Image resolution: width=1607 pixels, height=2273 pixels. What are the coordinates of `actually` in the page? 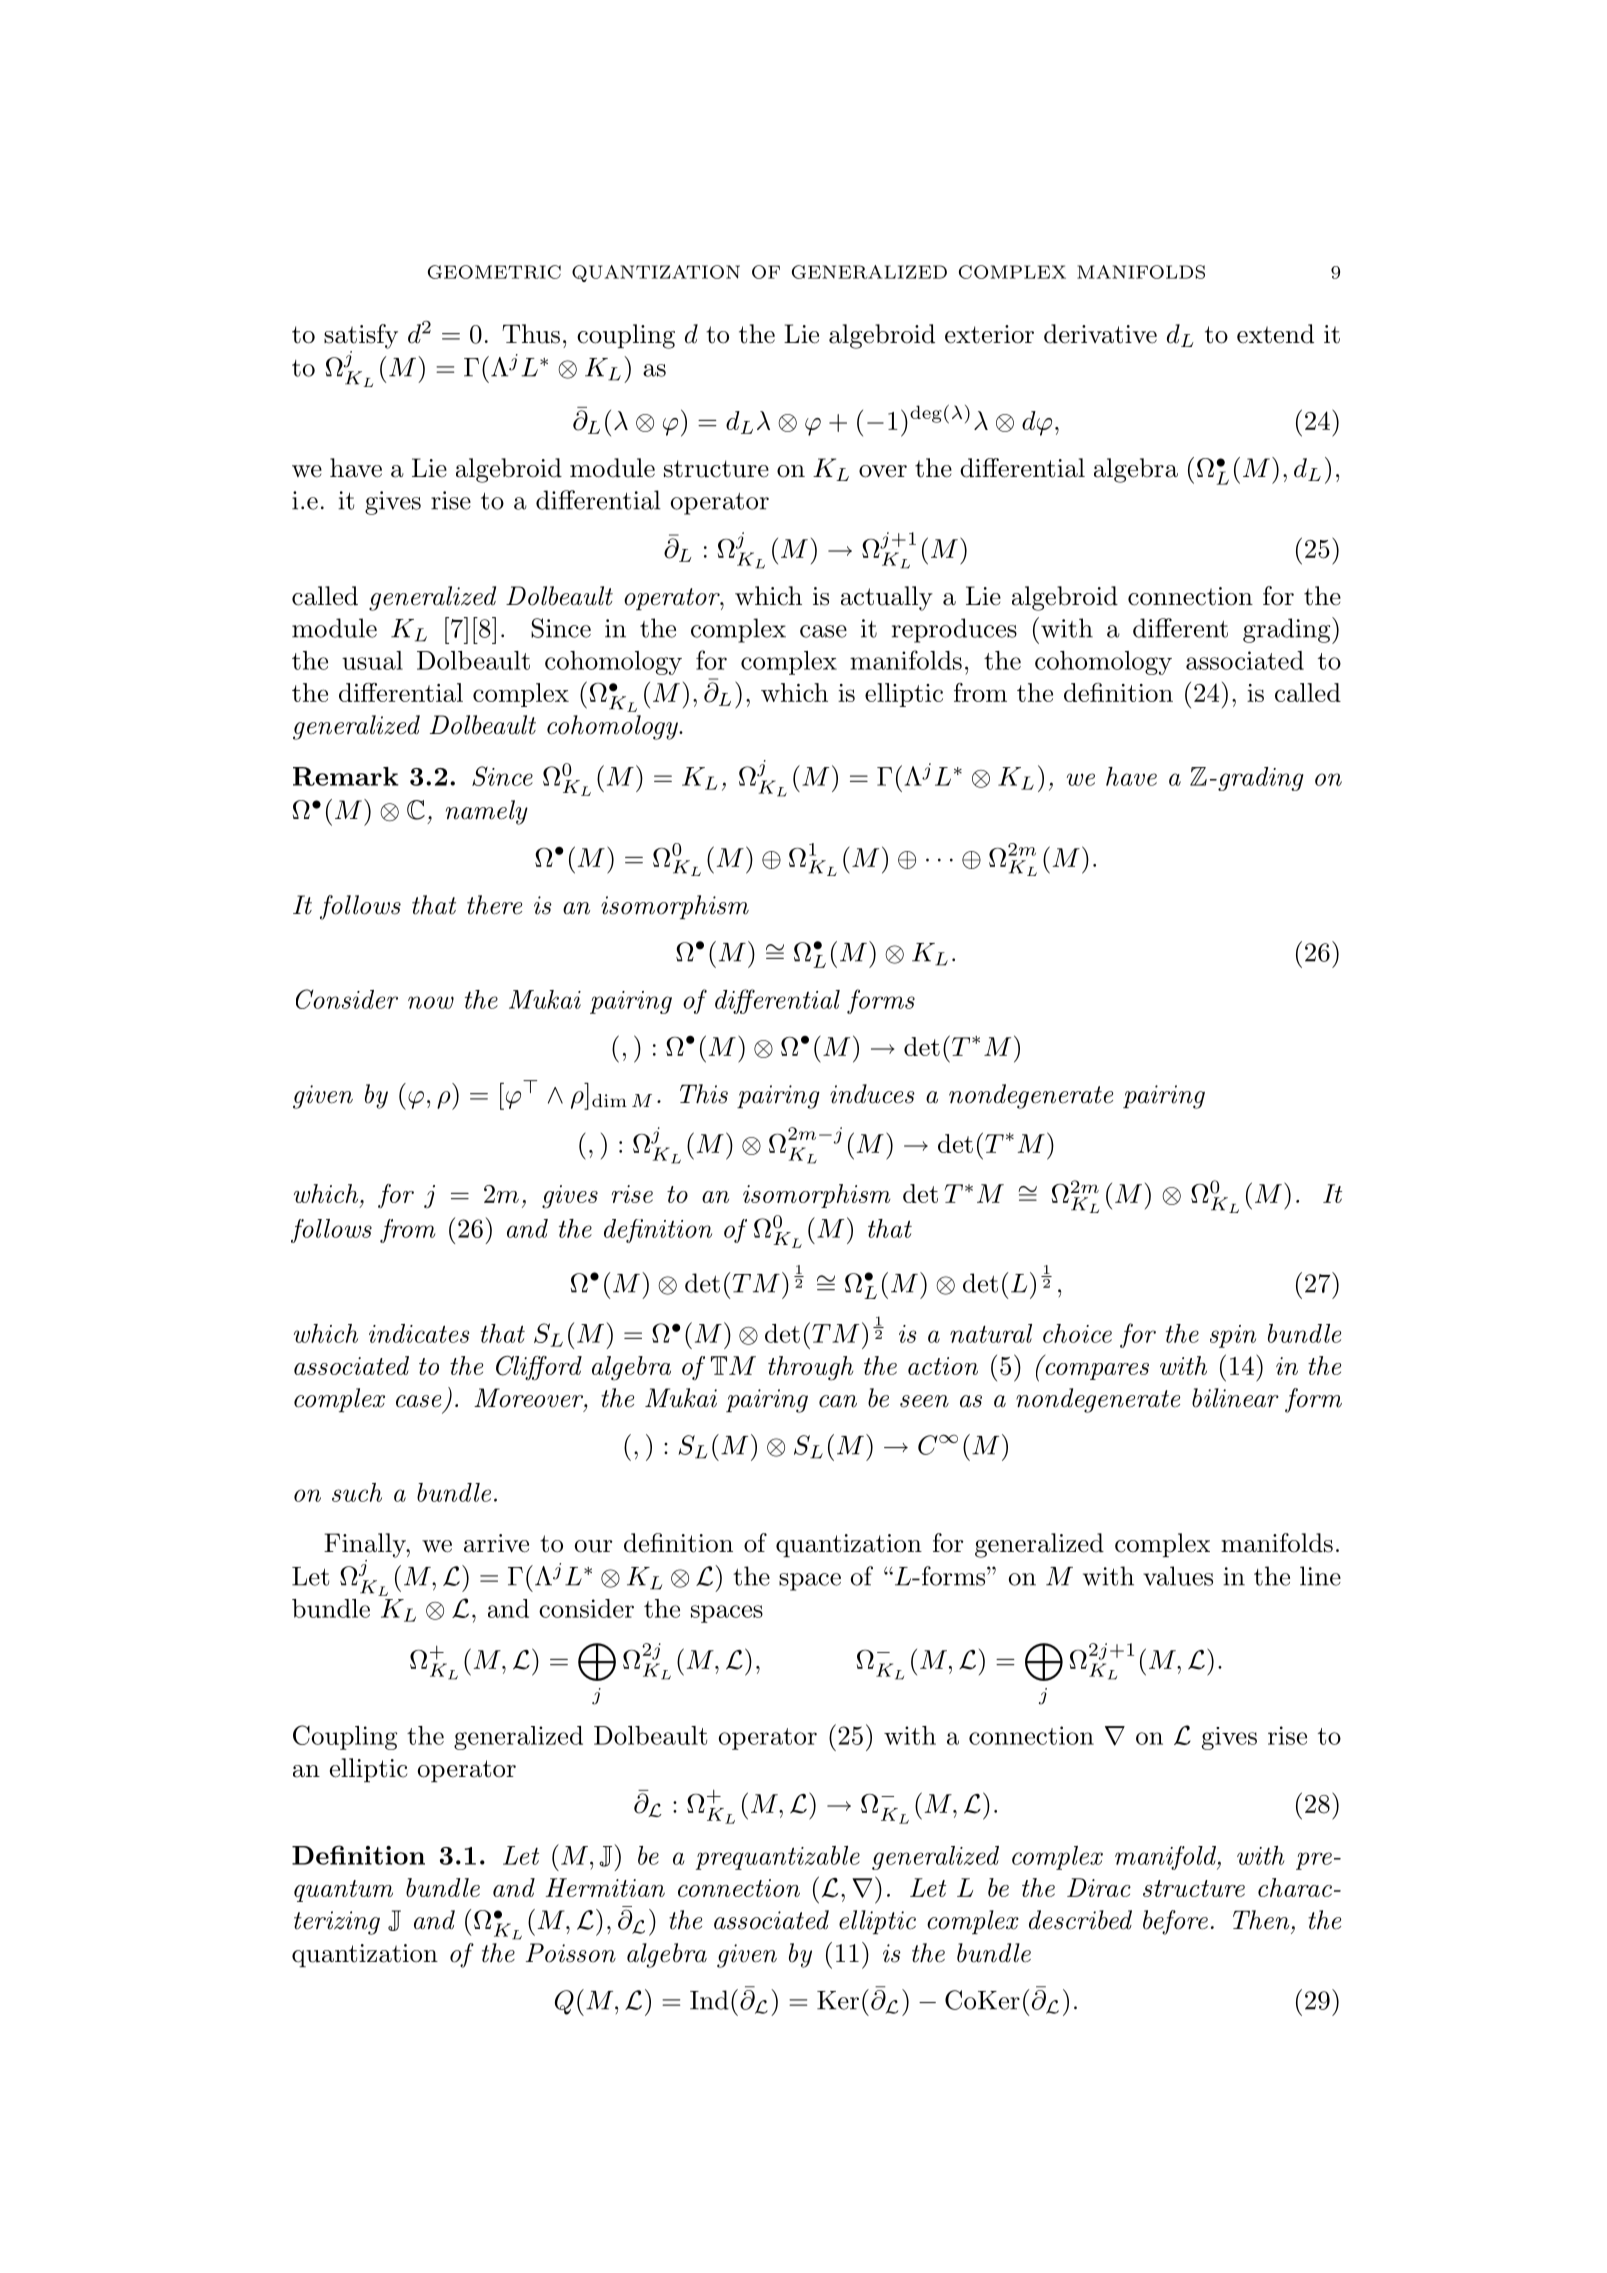 It's located at (887, 598).
